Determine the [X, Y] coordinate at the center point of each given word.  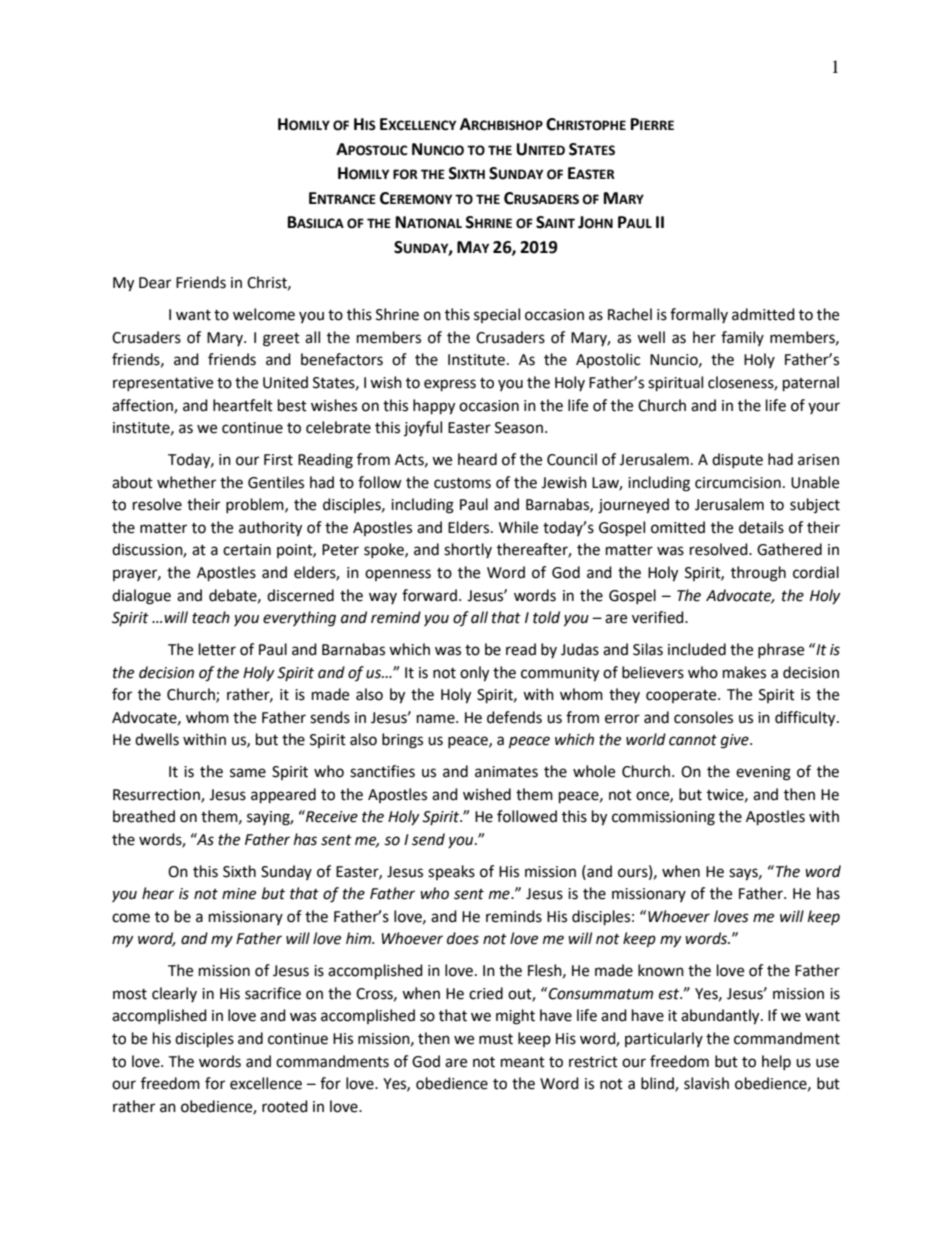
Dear [155, 283]
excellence [266, 1083]
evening [763, 773]
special [497, 315]
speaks [451, 872]
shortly [468, 550]
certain [247, 550]
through [758, 574]
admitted [763, 314]
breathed [144, 816]
